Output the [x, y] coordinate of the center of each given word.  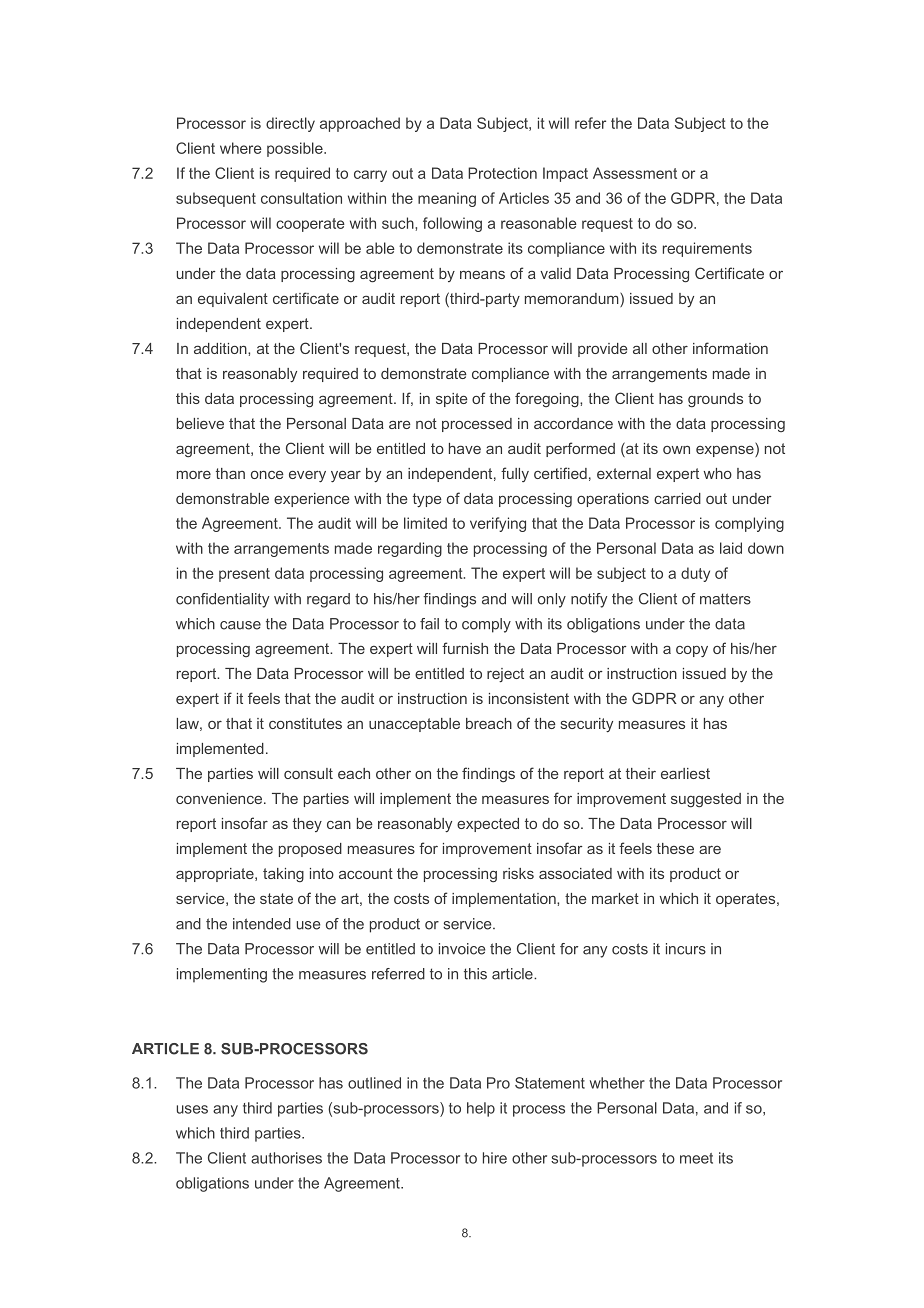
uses [192, 1109]
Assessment [635, 173]
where [241, 148]
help [481, 1109]
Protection [502, 173]
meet [696, 1158]
